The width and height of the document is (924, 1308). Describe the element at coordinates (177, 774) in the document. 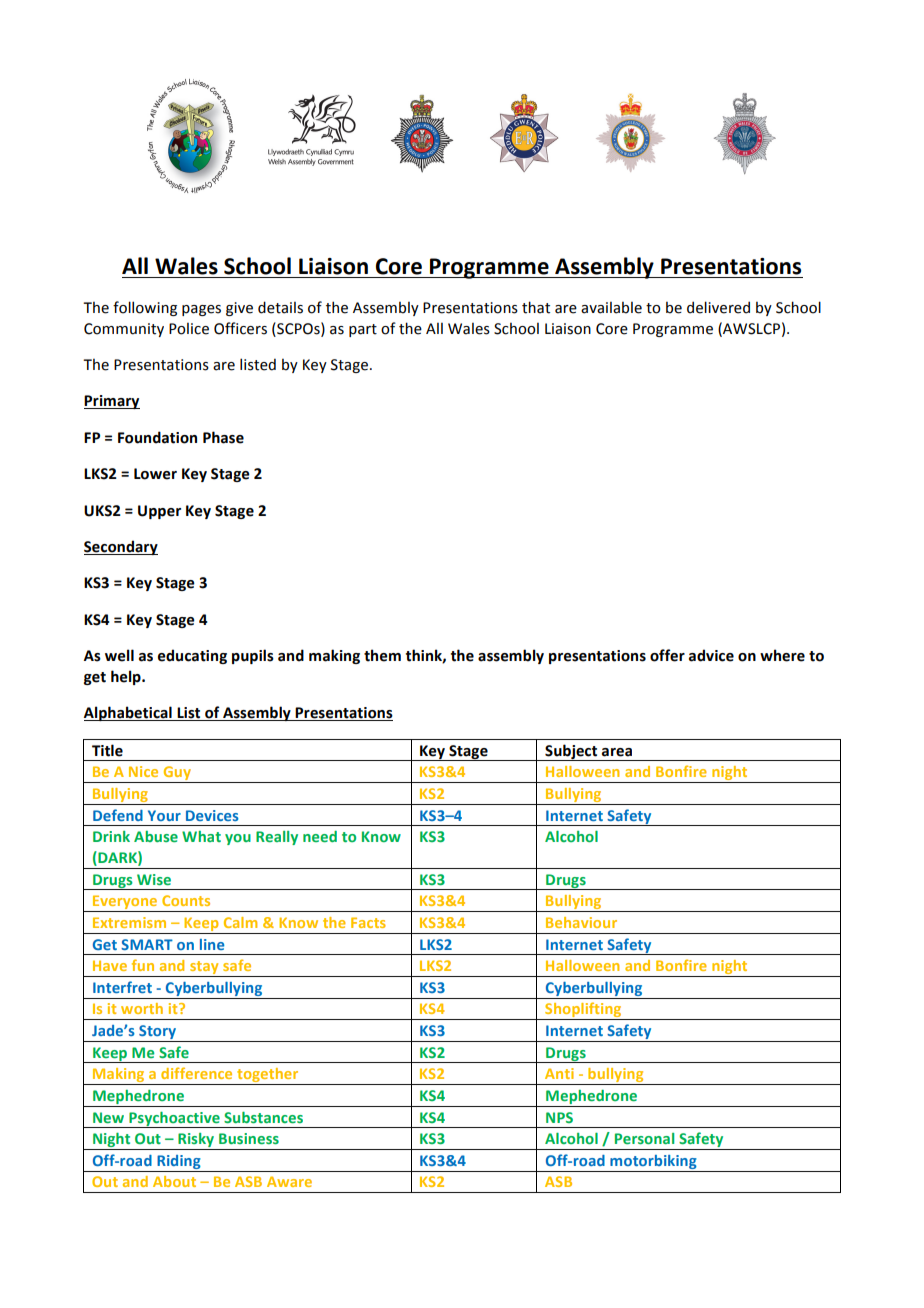

I see `Guy` at that location.
